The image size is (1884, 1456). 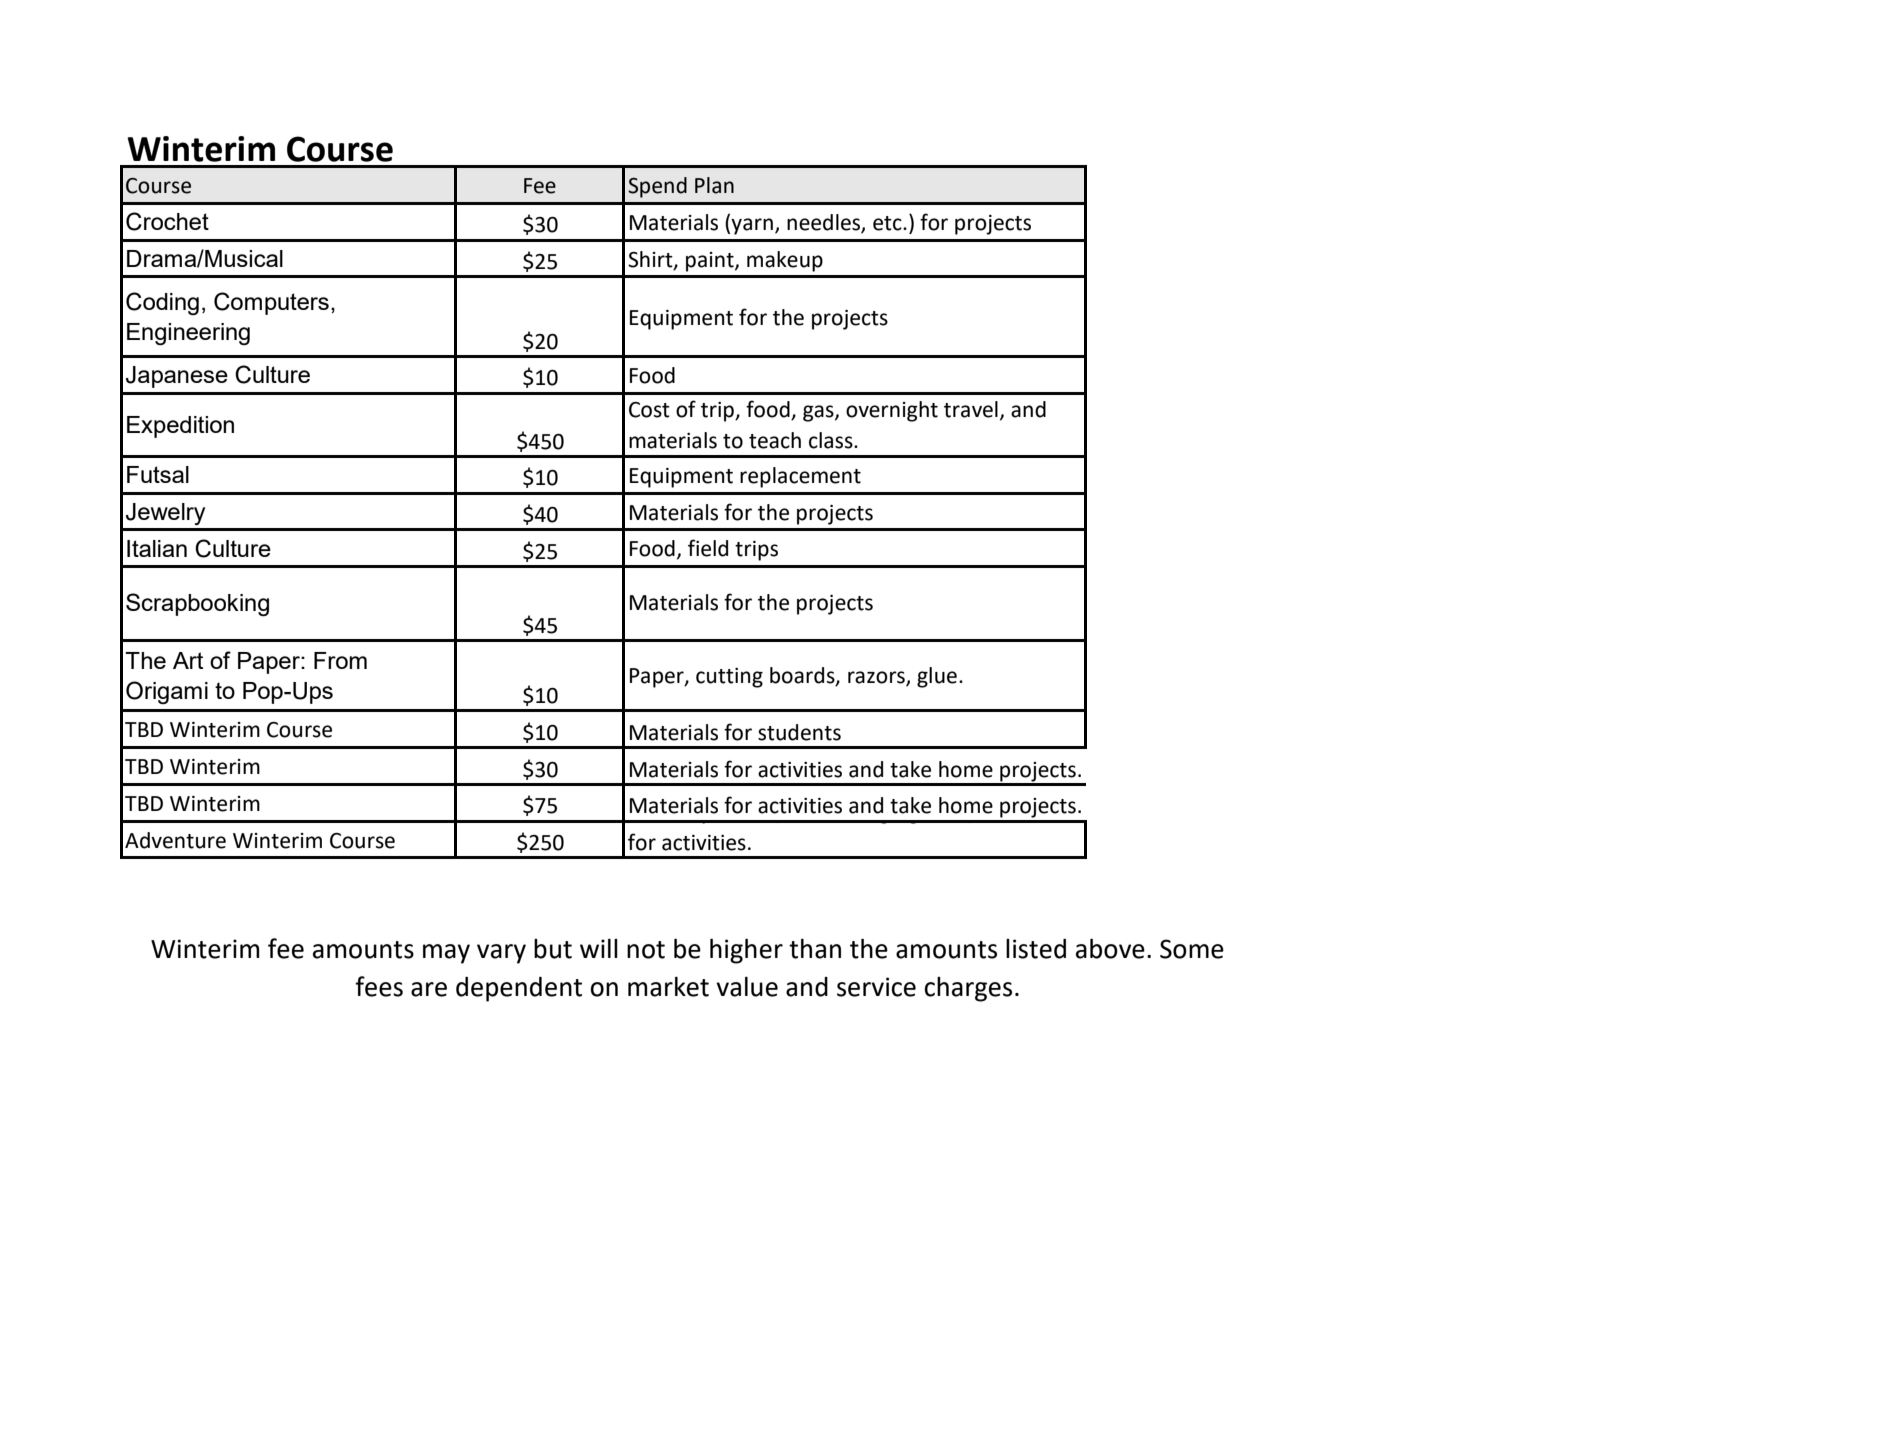 I want to click on Scrapbooking, so click(x=197, y=605).
